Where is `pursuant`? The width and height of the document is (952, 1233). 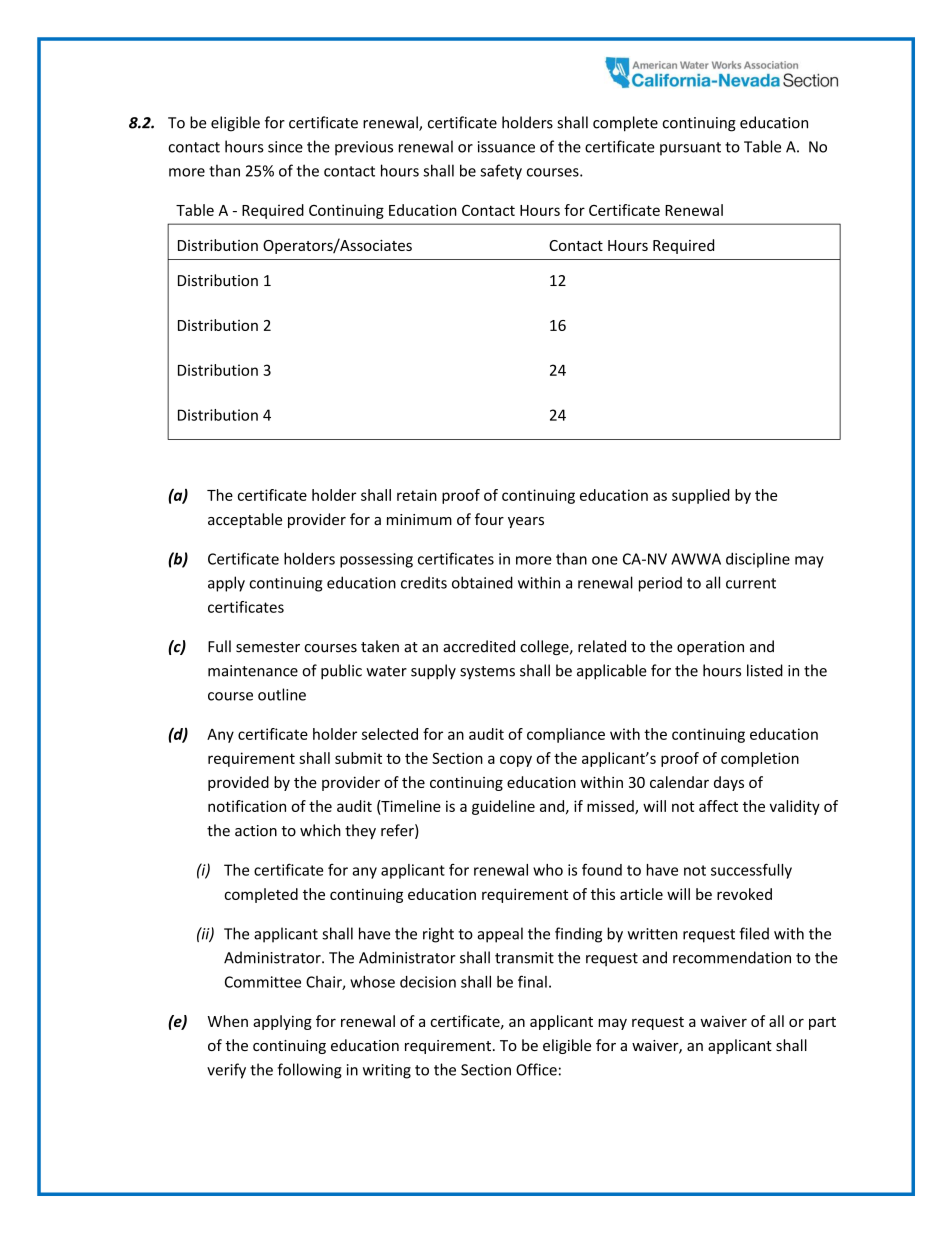
pursuant is located at coordinates (690, 149).
